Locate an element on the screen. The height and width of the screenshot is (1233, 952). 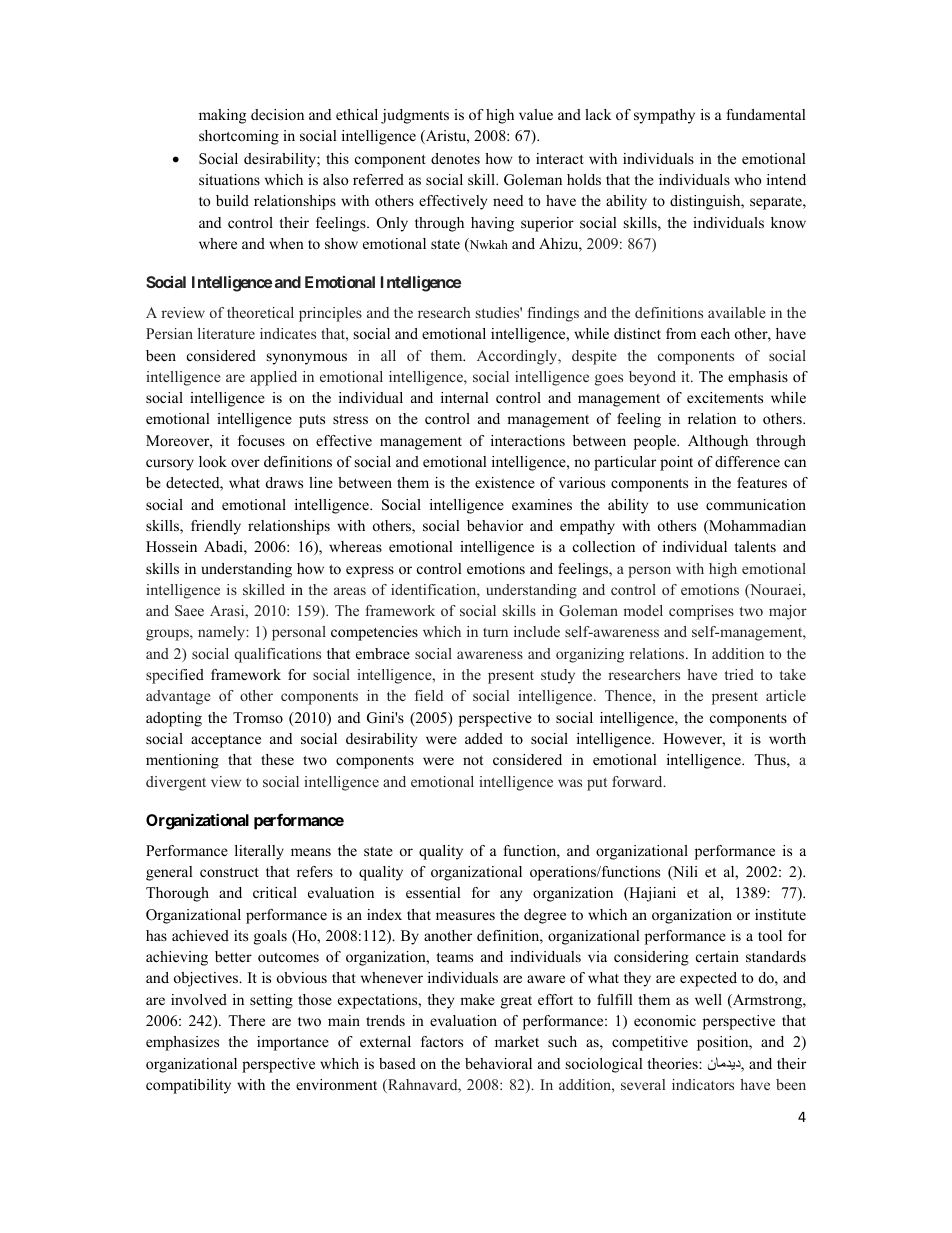
market is located at coordinates (517, 1041).
